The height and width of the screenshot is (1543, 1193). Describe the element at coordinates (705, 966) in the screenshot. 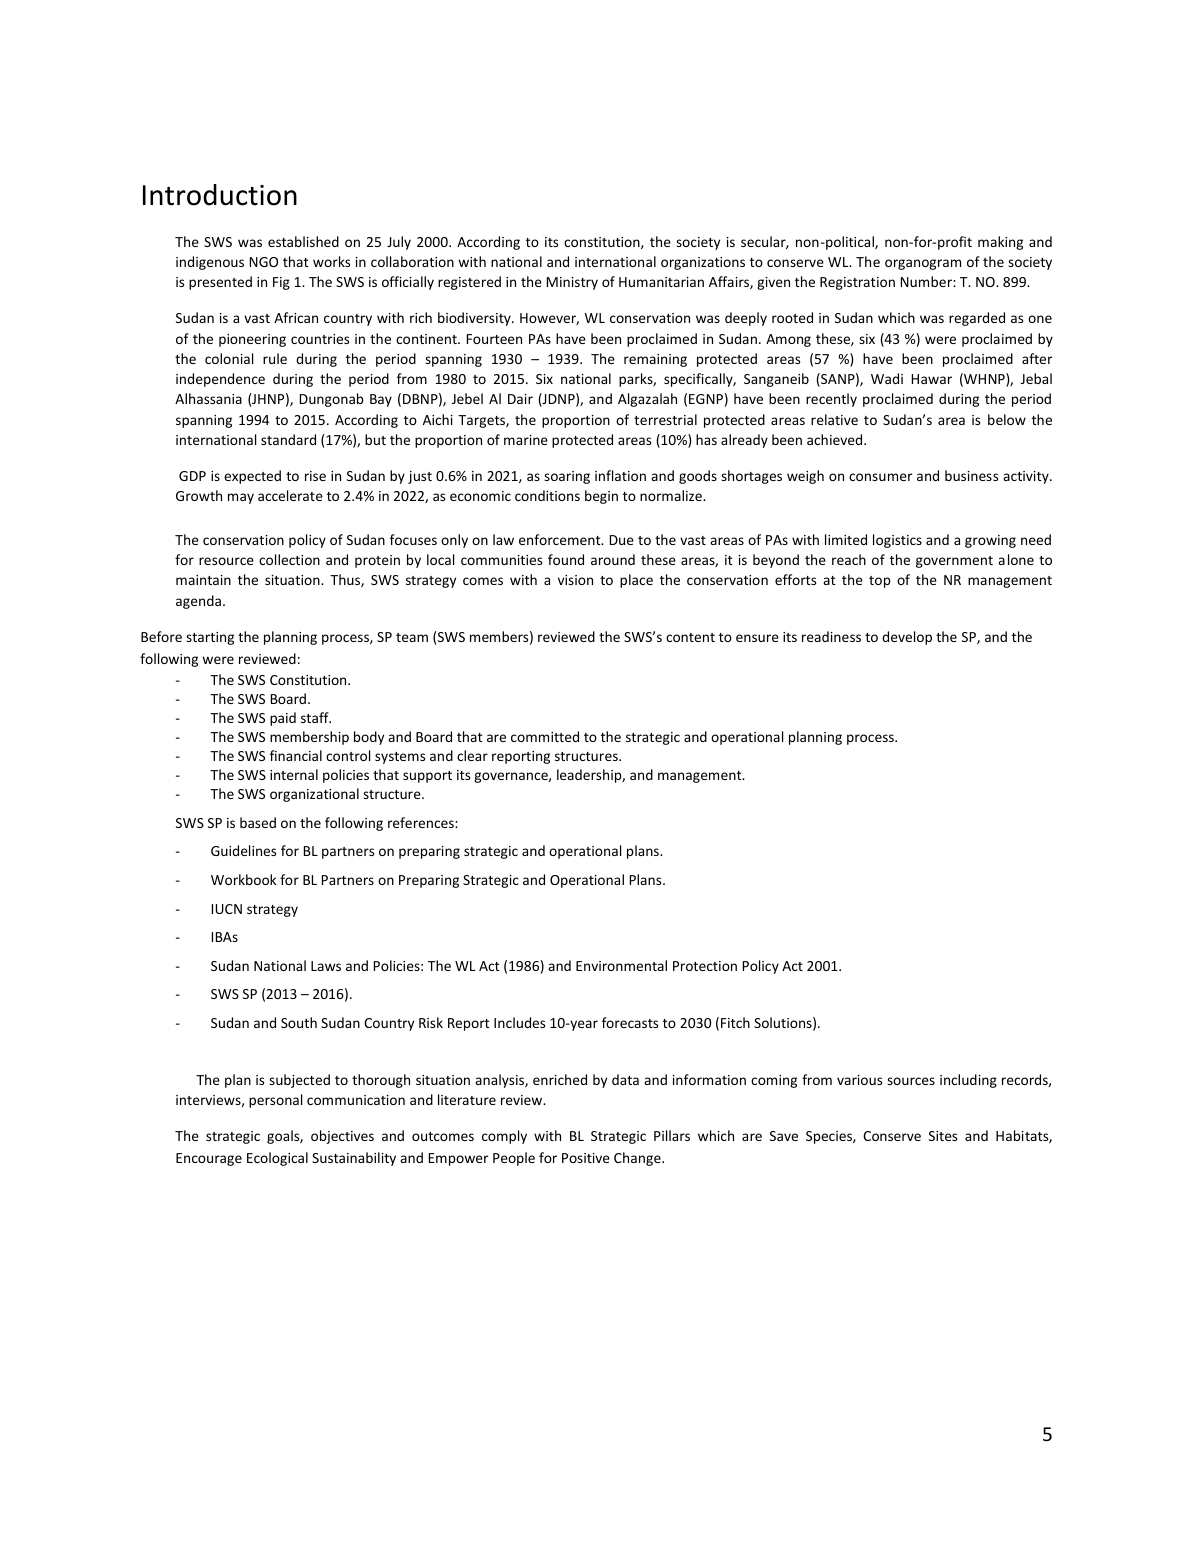

I see `Protection` at that location.
